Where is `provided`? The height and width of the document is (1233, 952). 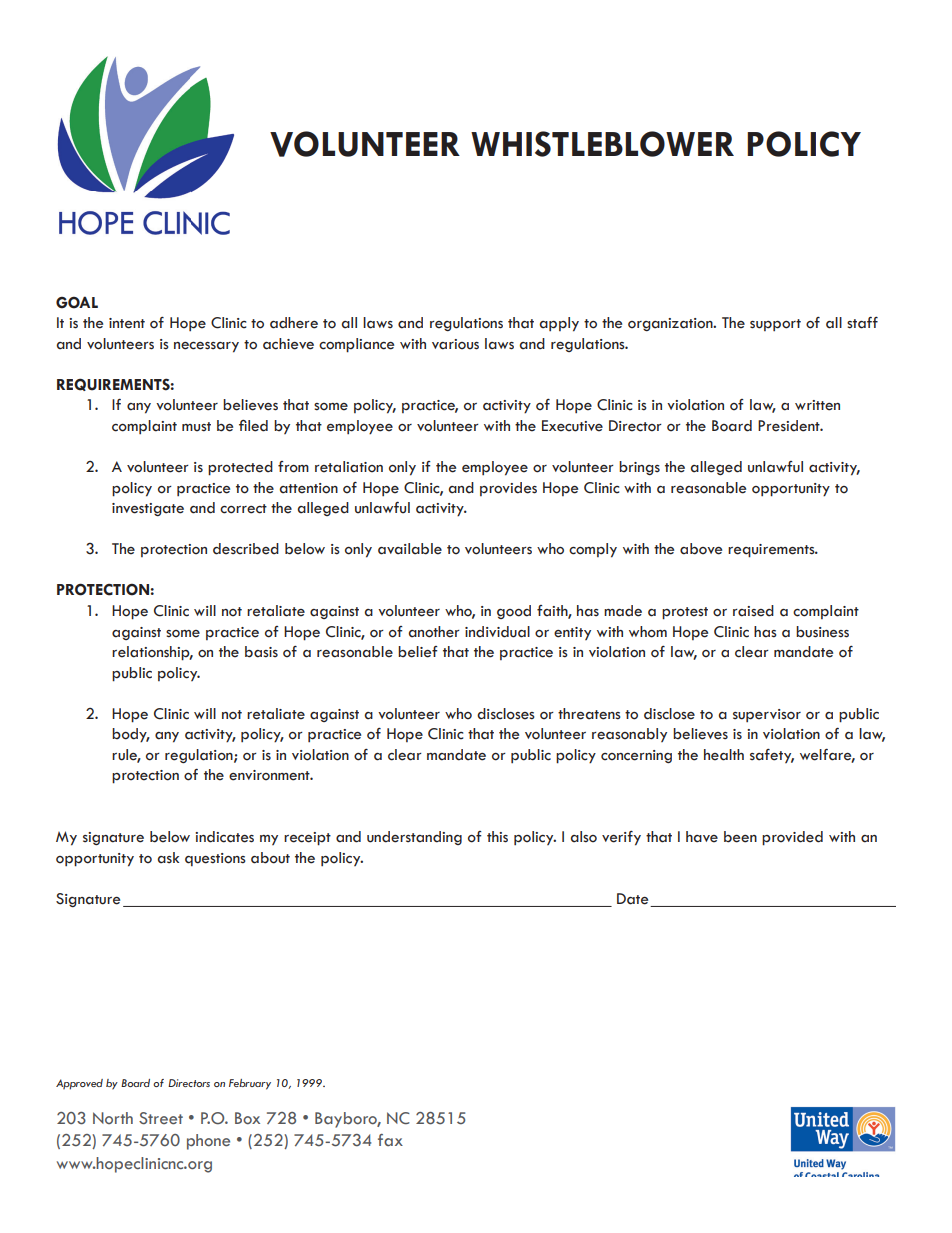
provided is located at coordinates (792, 838).
